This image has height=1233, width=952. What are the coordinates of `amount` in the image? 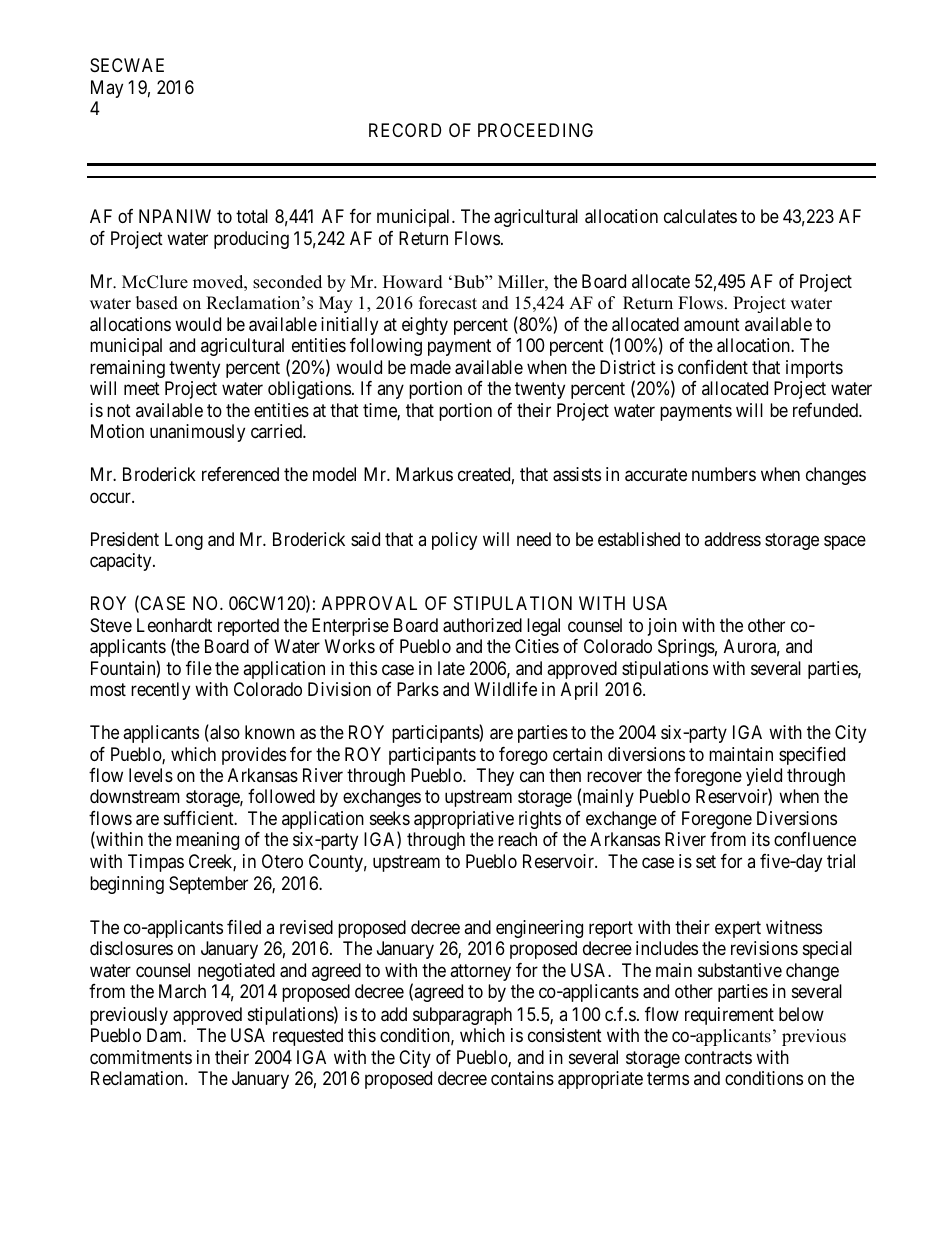 It's located at (712, 325).
